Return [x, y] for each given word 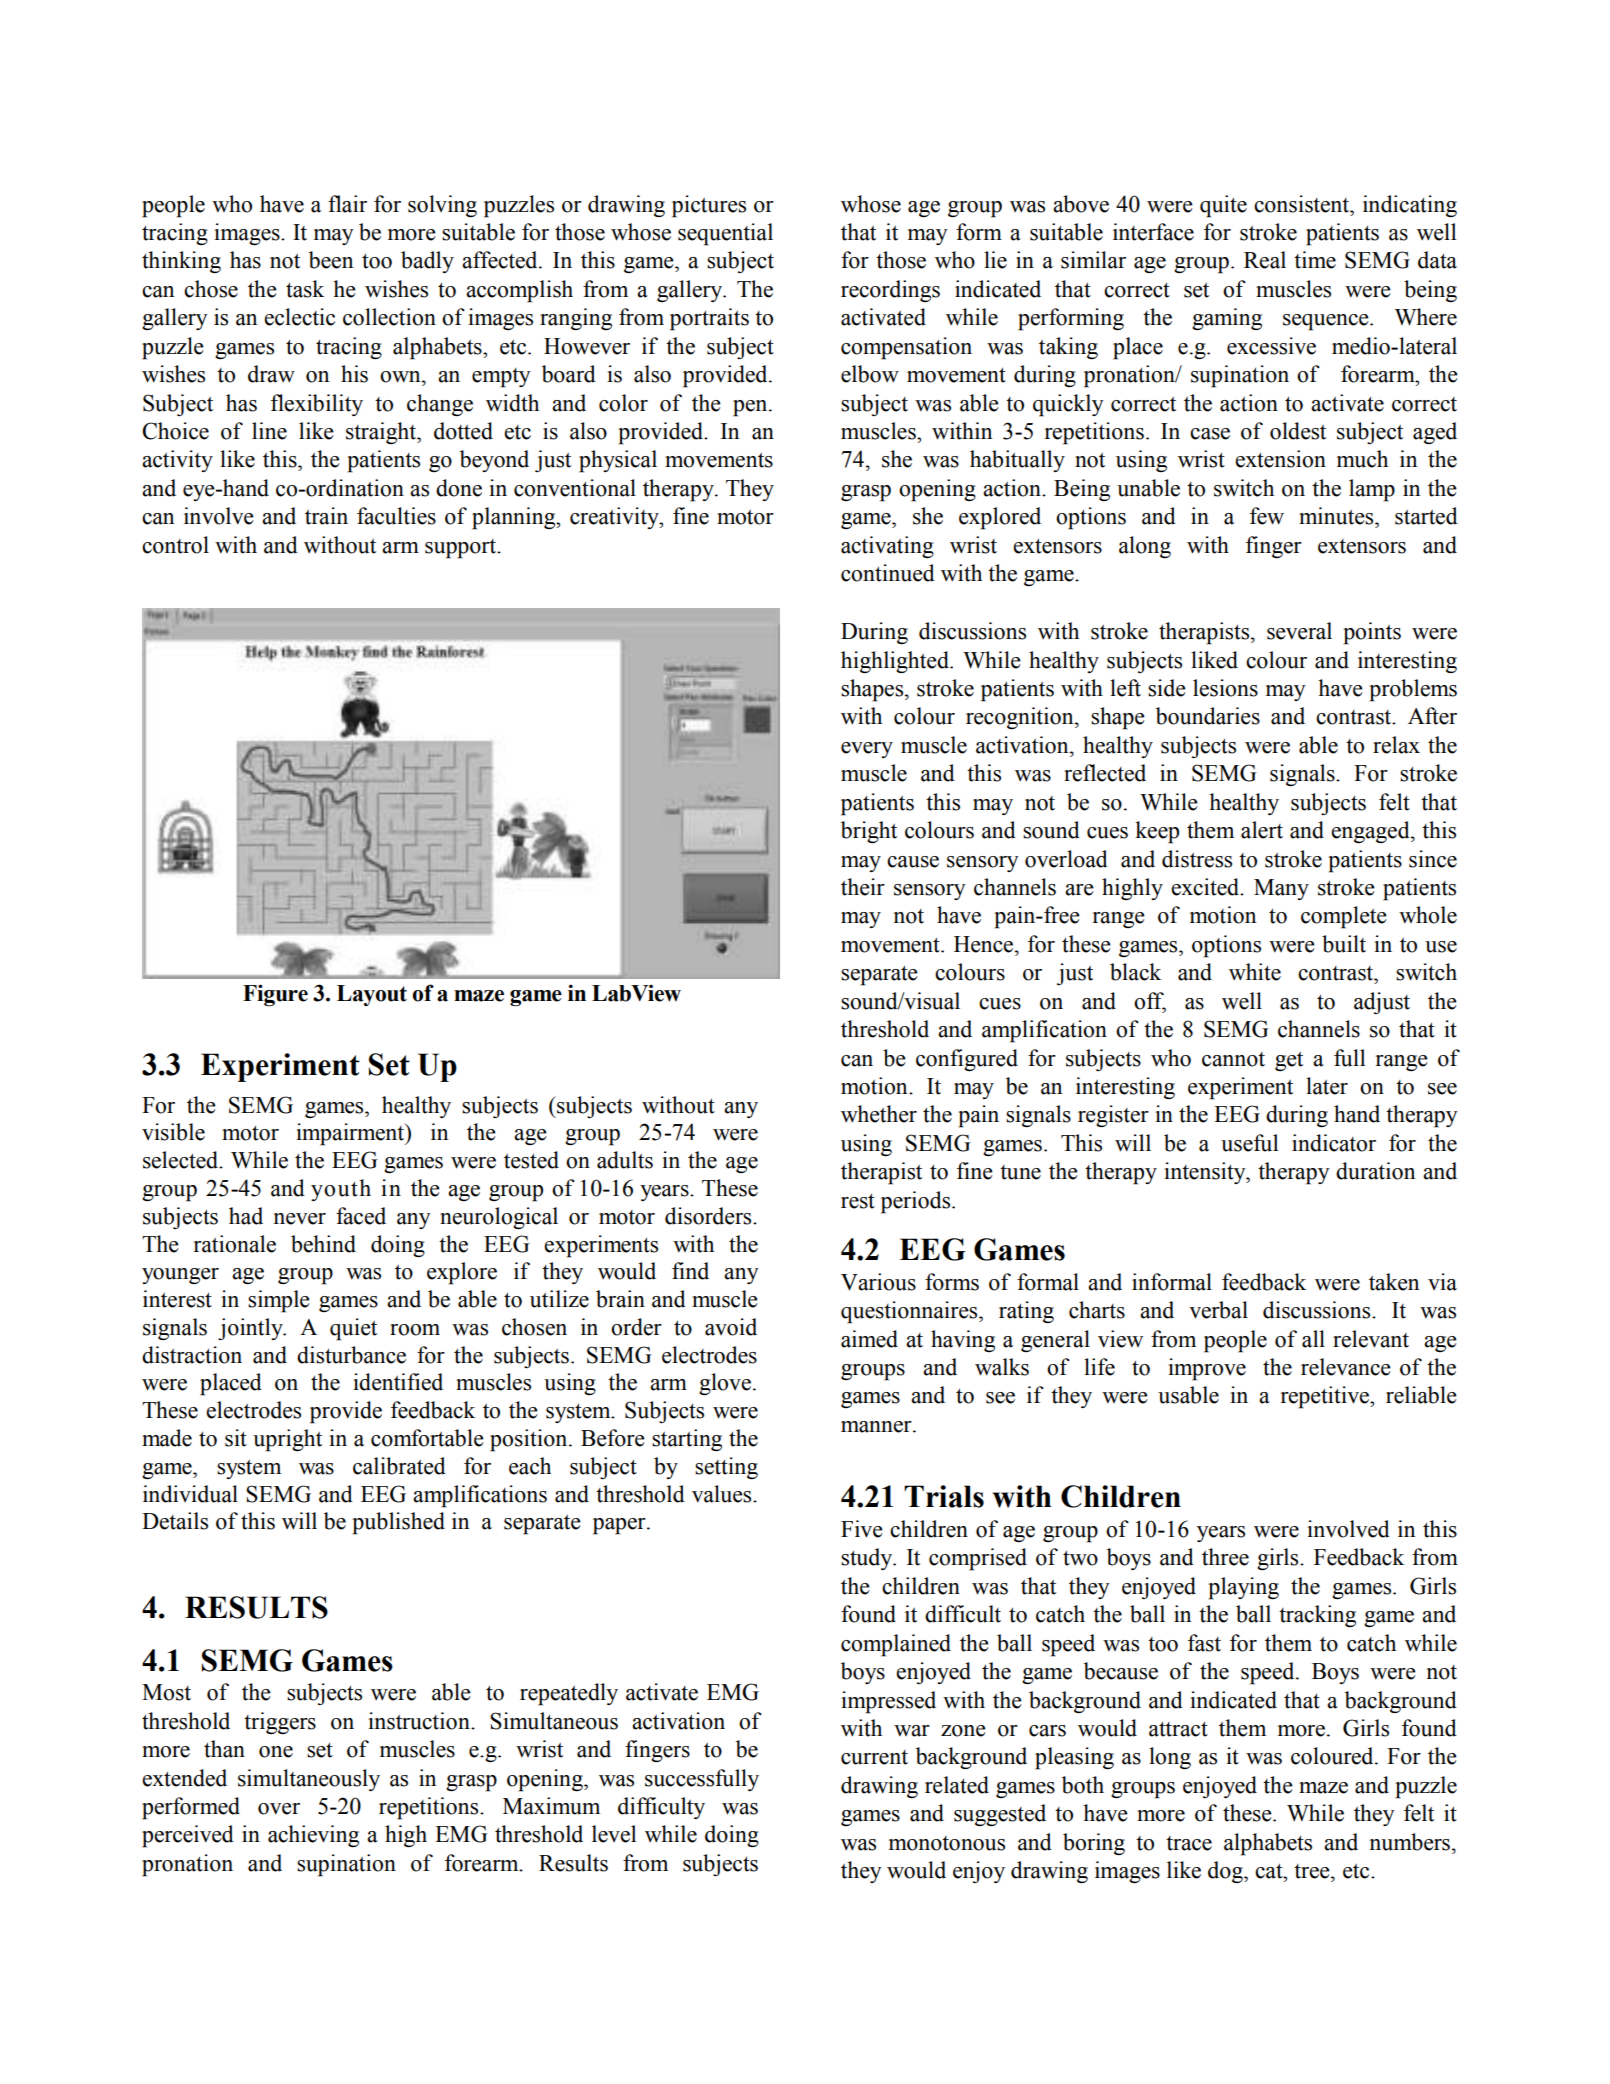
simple [279, 1301]
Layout [372, 995]
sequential [725, 234]
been [331, 260]
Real [1265, 260]
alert [1262, 830]
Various [878, 1282]
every [867, 750]
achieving [313, 1836]
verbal [1218, 1310]
